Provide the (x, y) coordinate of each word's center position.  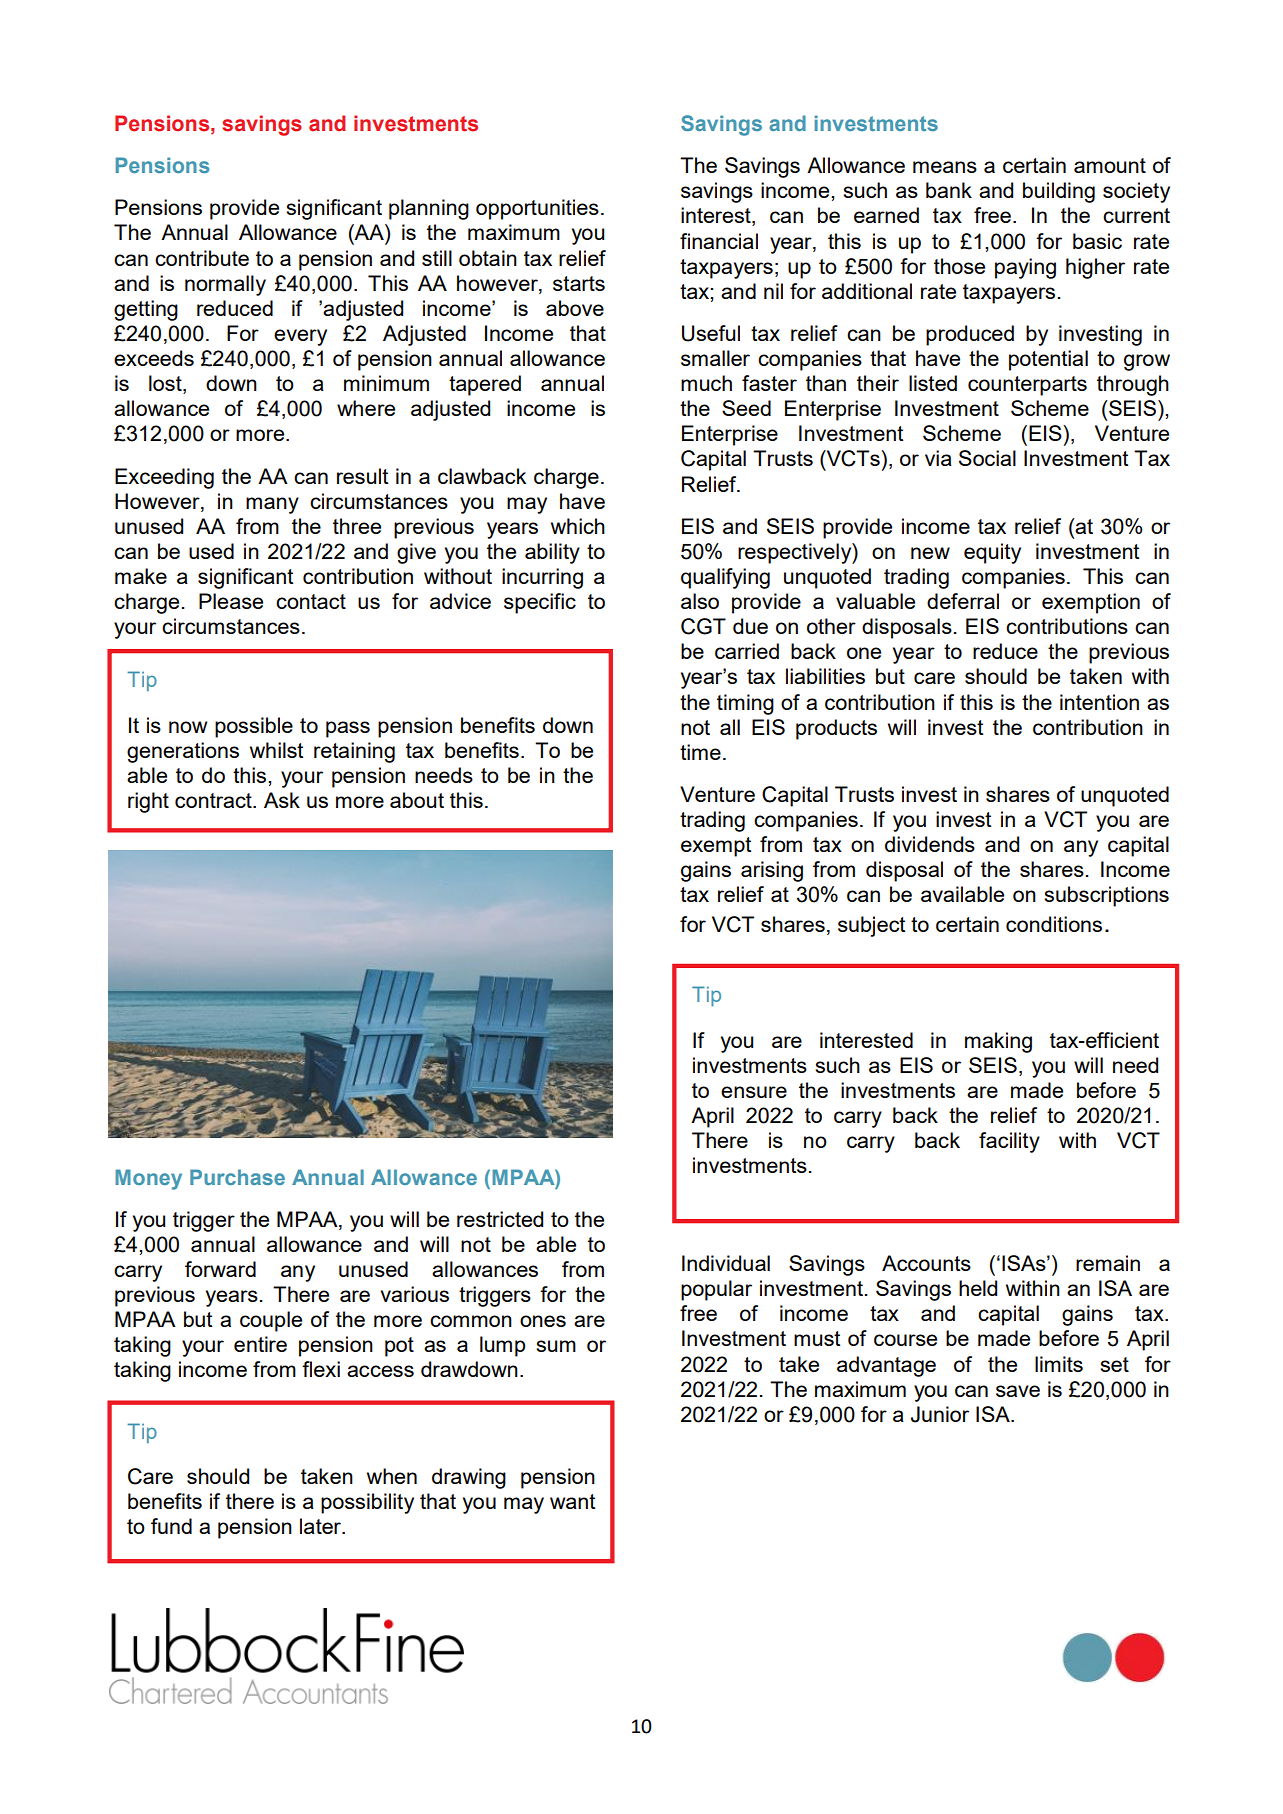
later (322, 1526)
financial (719, 241)
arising (772, 871)
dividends (930, 844)
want (572, 1501)
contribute (202, 258)
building (1059, 192)
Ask (282, 800)
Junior (940, 1414)
